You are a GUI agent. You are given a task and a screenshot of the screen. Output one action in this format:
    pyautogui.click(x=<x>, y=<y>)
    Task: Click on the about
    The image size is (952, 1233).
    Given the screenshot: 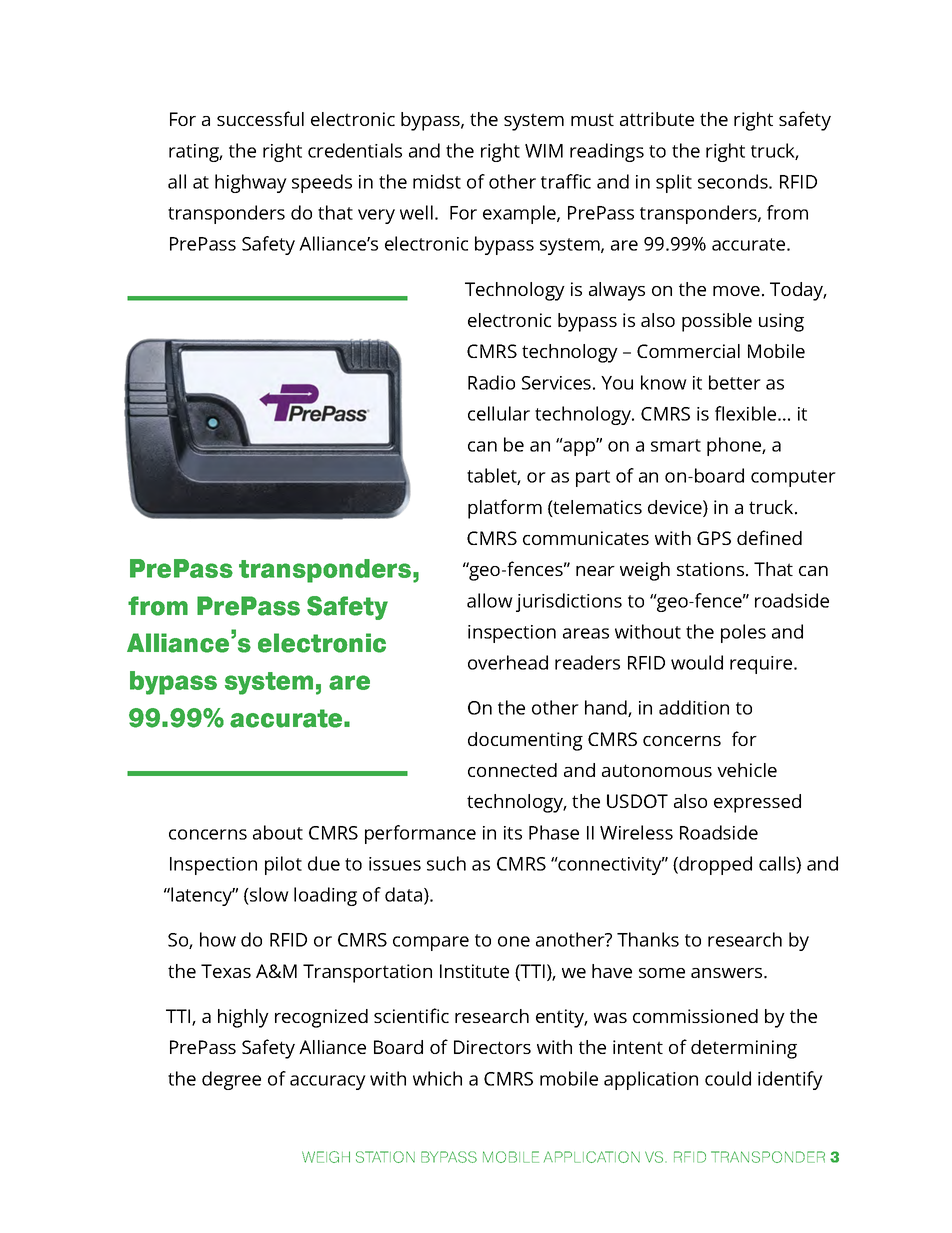 What is the action you would take?
    pyautogui.click(x=278, y=832)
